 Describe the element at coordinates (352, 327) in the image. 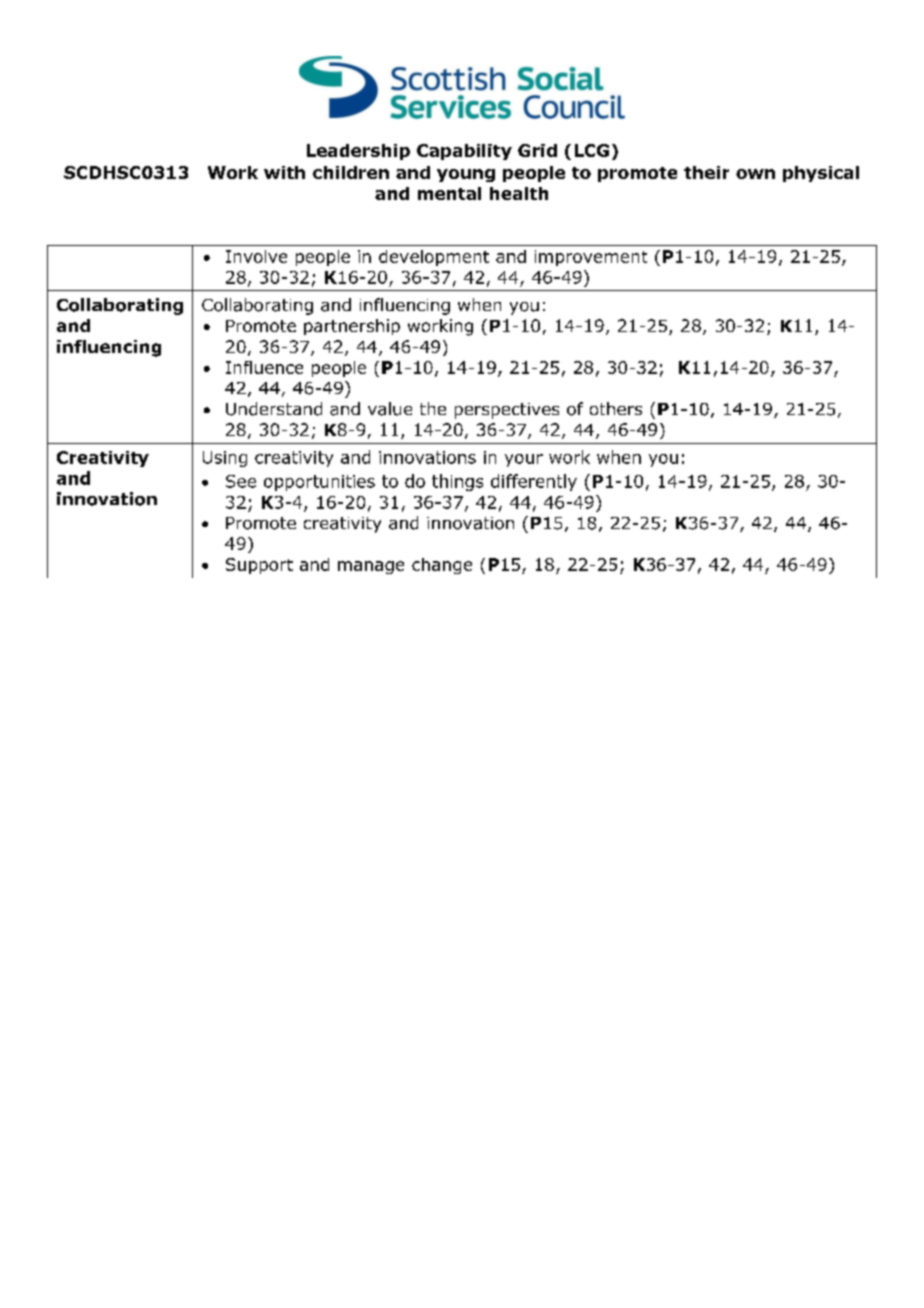

I see `partnership` at that location.
